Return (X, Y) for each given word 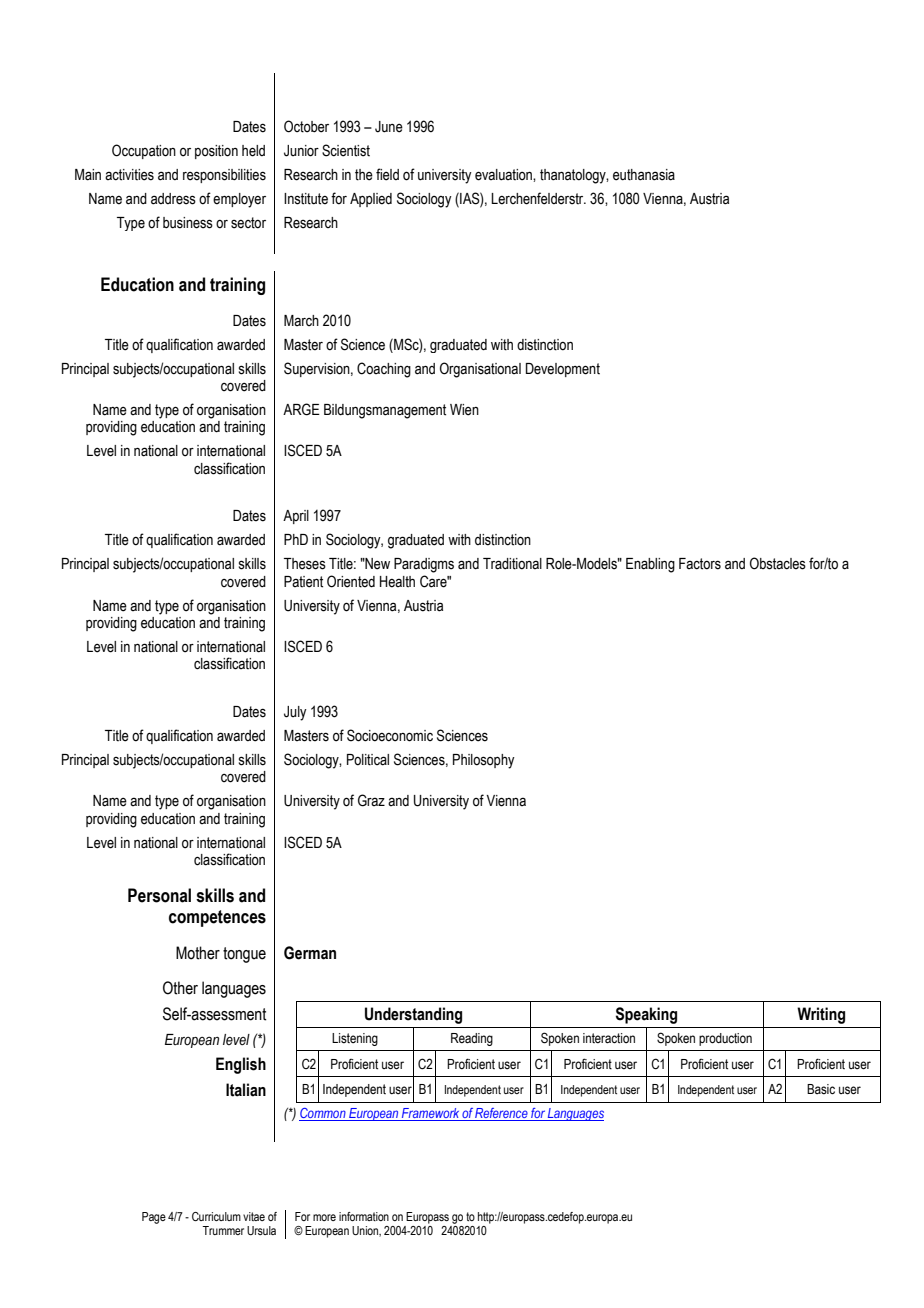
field (387, 174)
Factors (700, 564)
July (295, 713)
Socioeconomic (390, 735)
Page (154, 1218)
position (216, 152)
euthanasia (644, 175)
